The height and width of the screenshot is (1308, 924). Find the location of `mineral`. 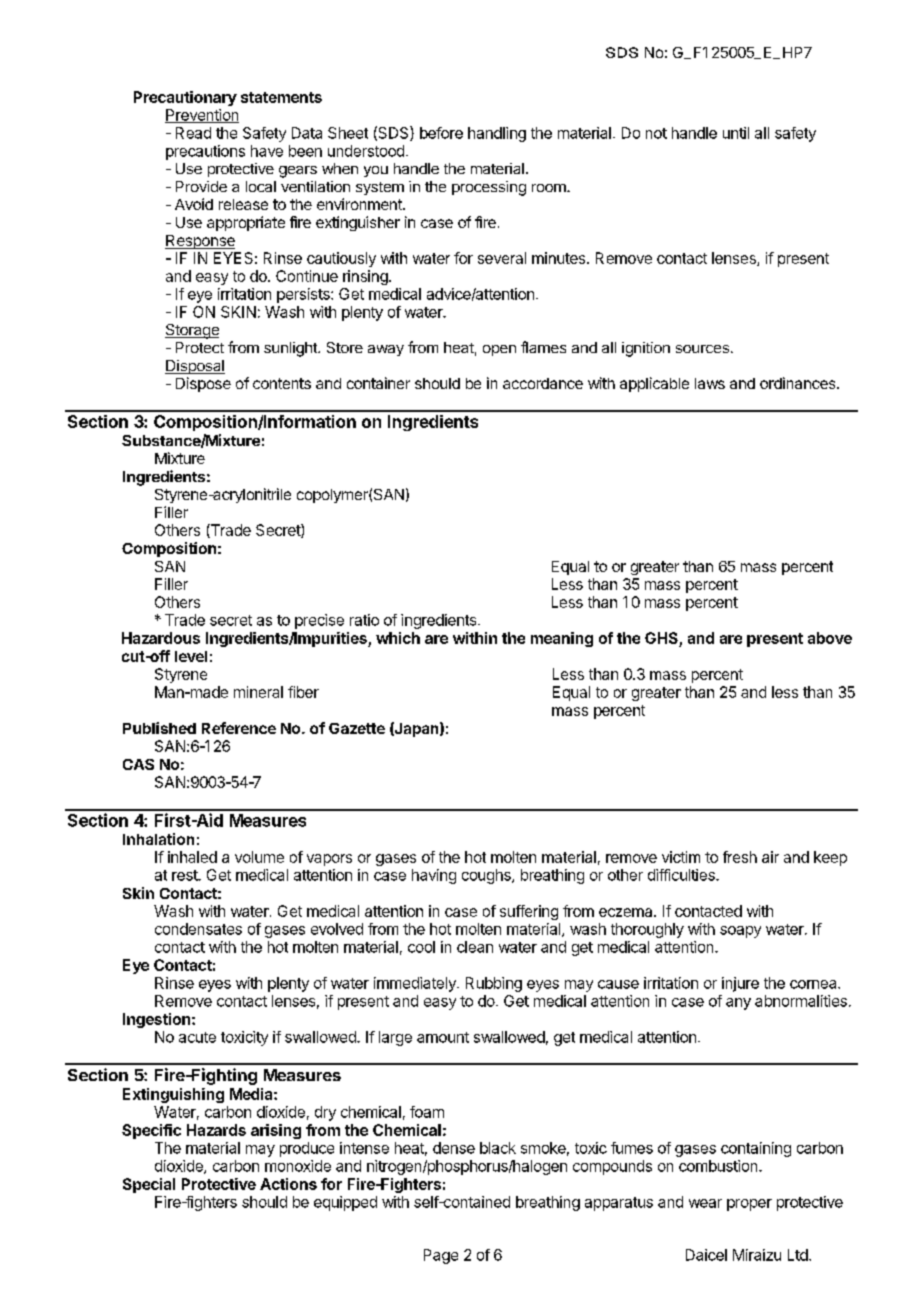

mineral is located at coordinates (258, 692).
